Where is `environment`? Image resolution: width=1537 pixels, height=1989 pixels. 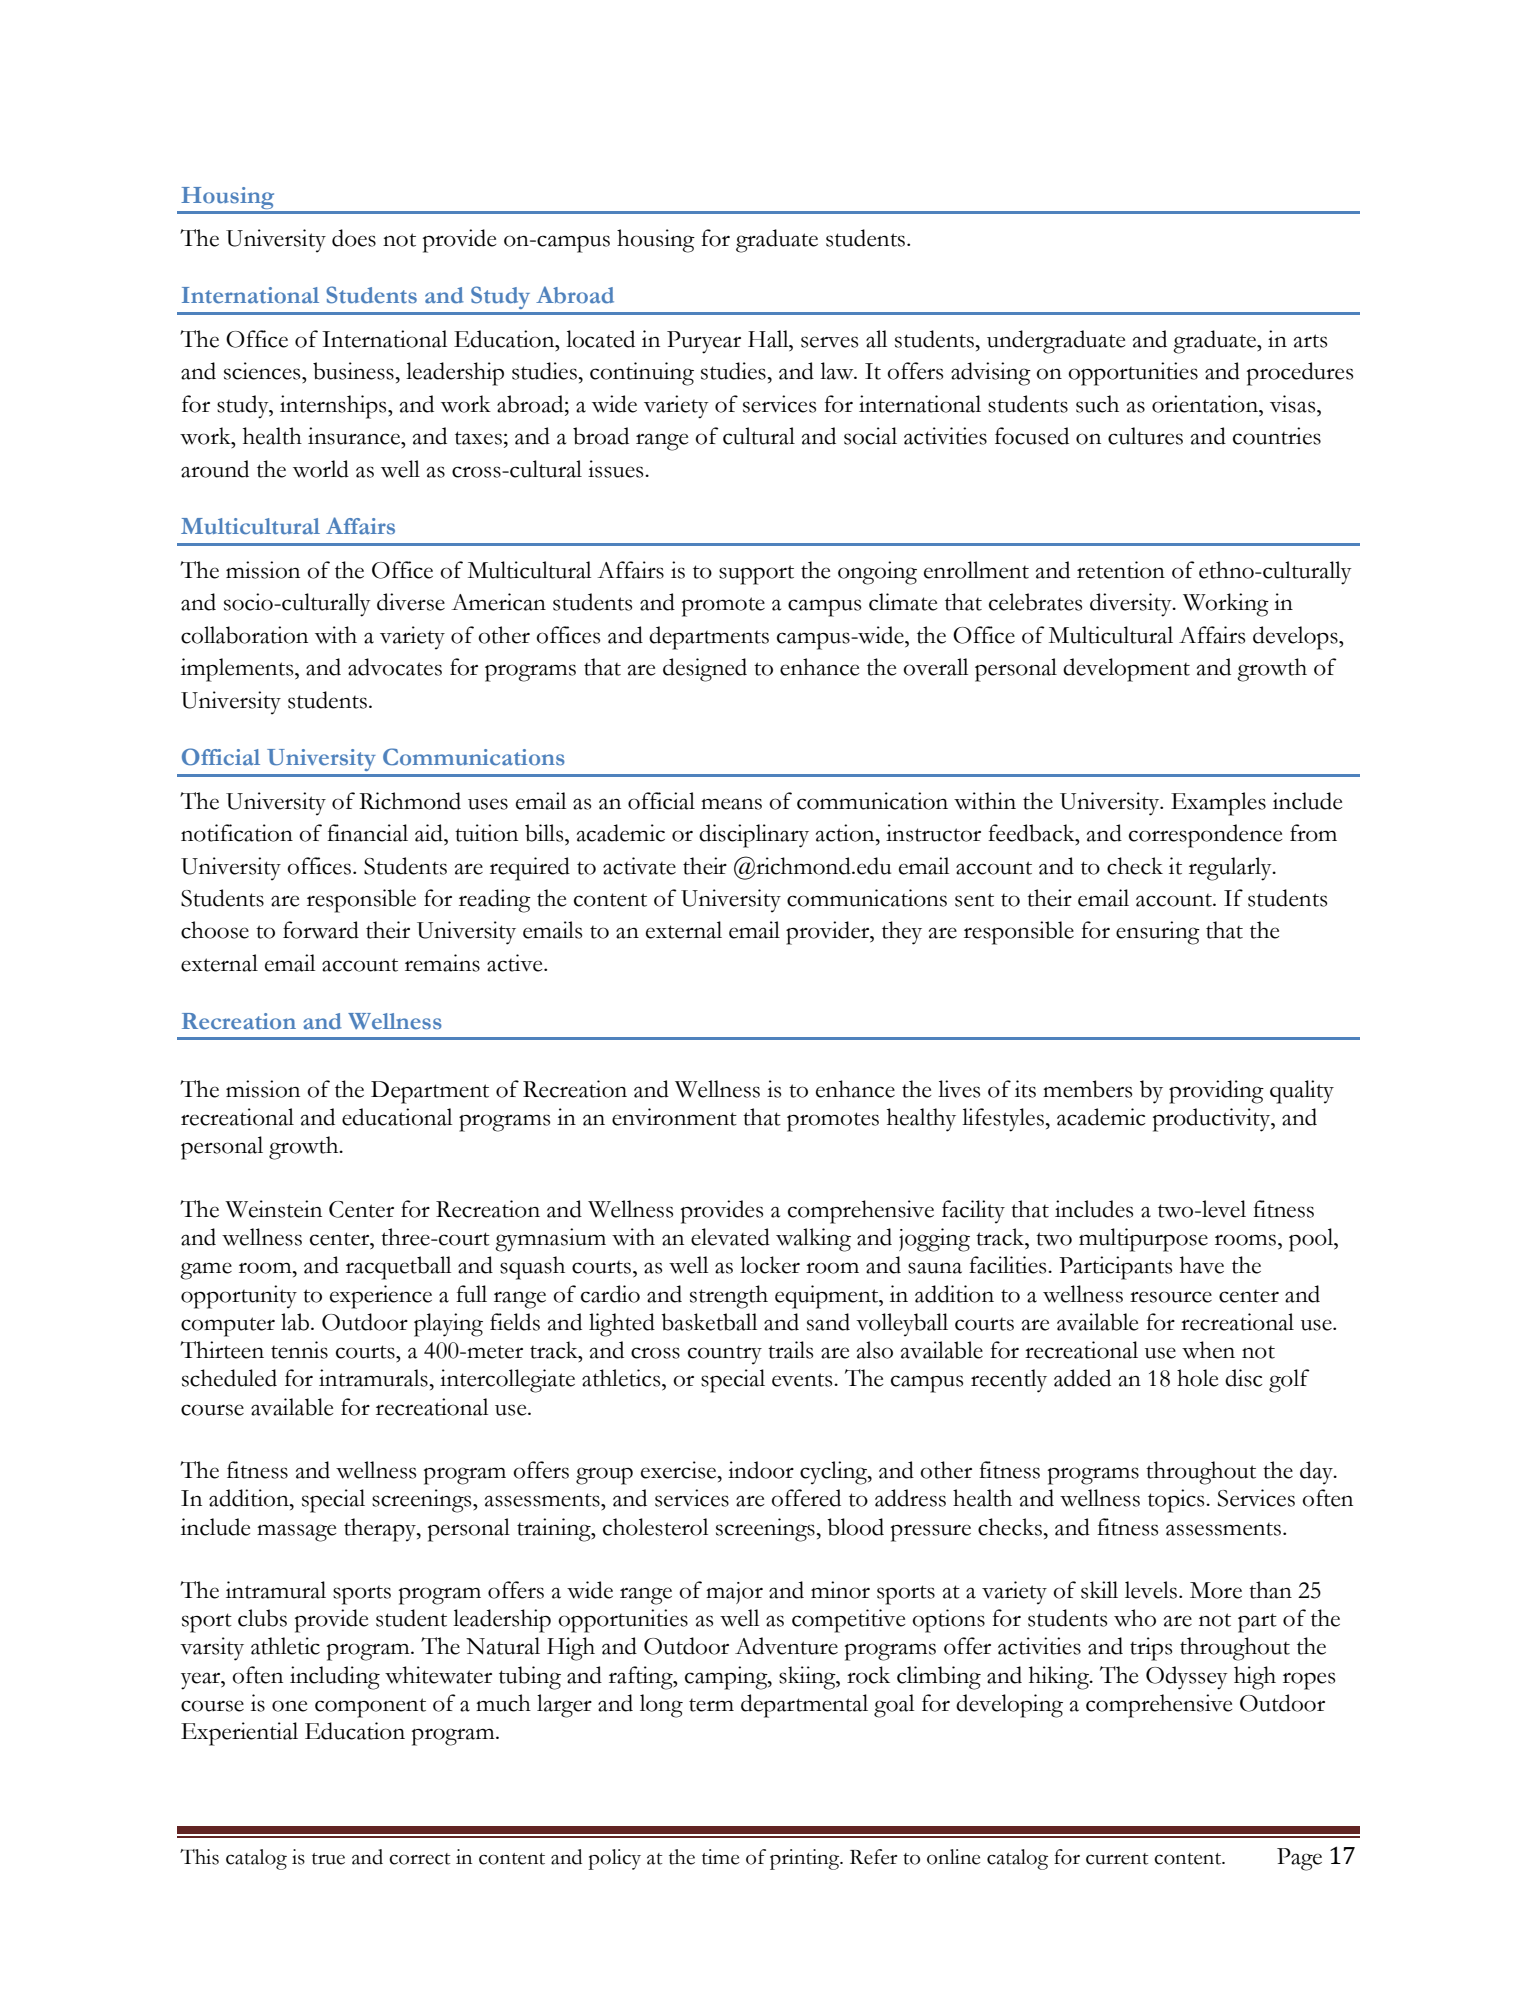
environment is located at coordinates (674, 1117).
